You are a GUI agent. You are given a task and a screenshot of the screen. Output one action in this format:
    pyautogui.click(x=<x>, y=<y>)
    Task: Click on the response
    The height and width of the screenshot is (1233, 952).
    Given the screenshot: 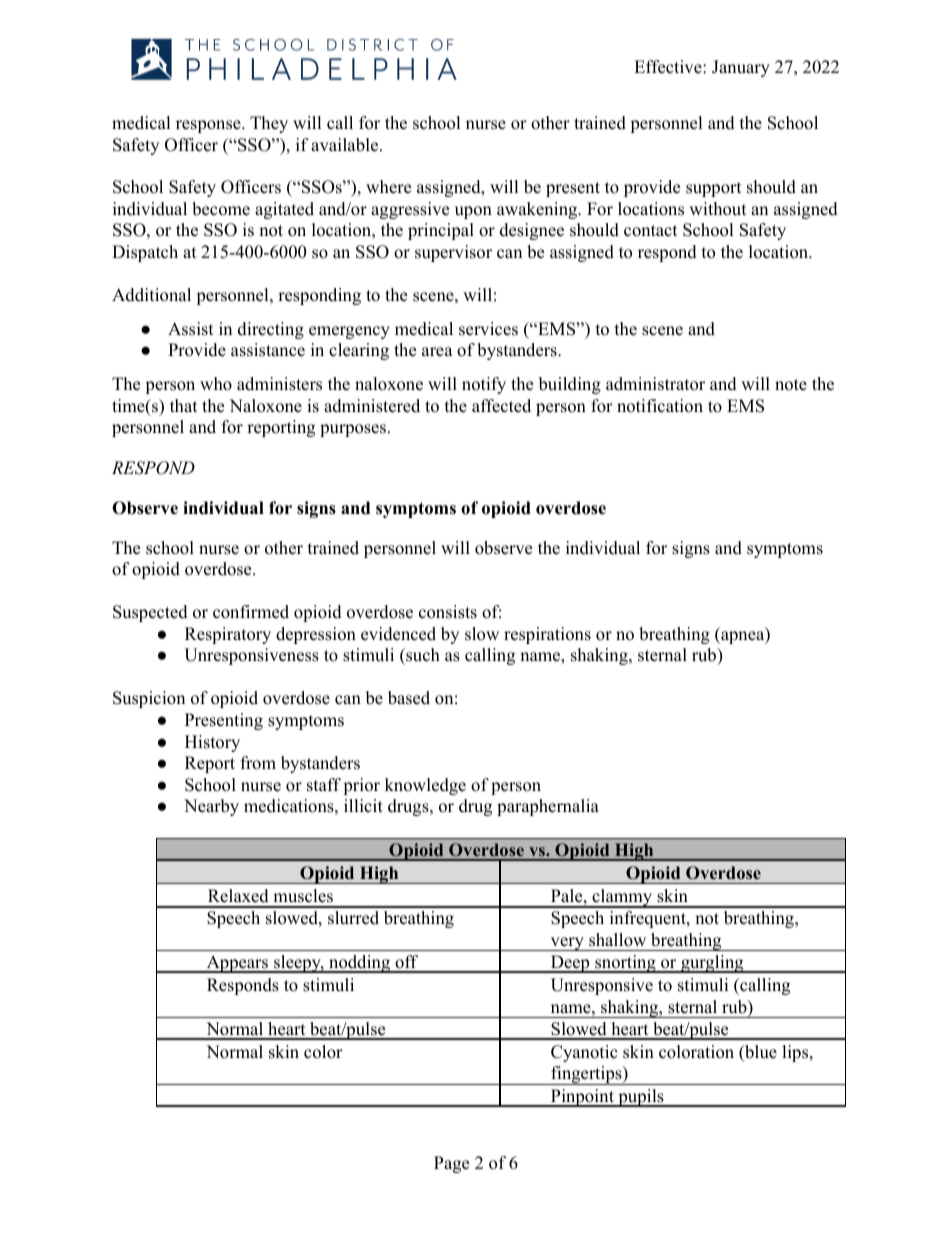 What is the action you would take?
    pyautogui.click(x=209, y=126)
